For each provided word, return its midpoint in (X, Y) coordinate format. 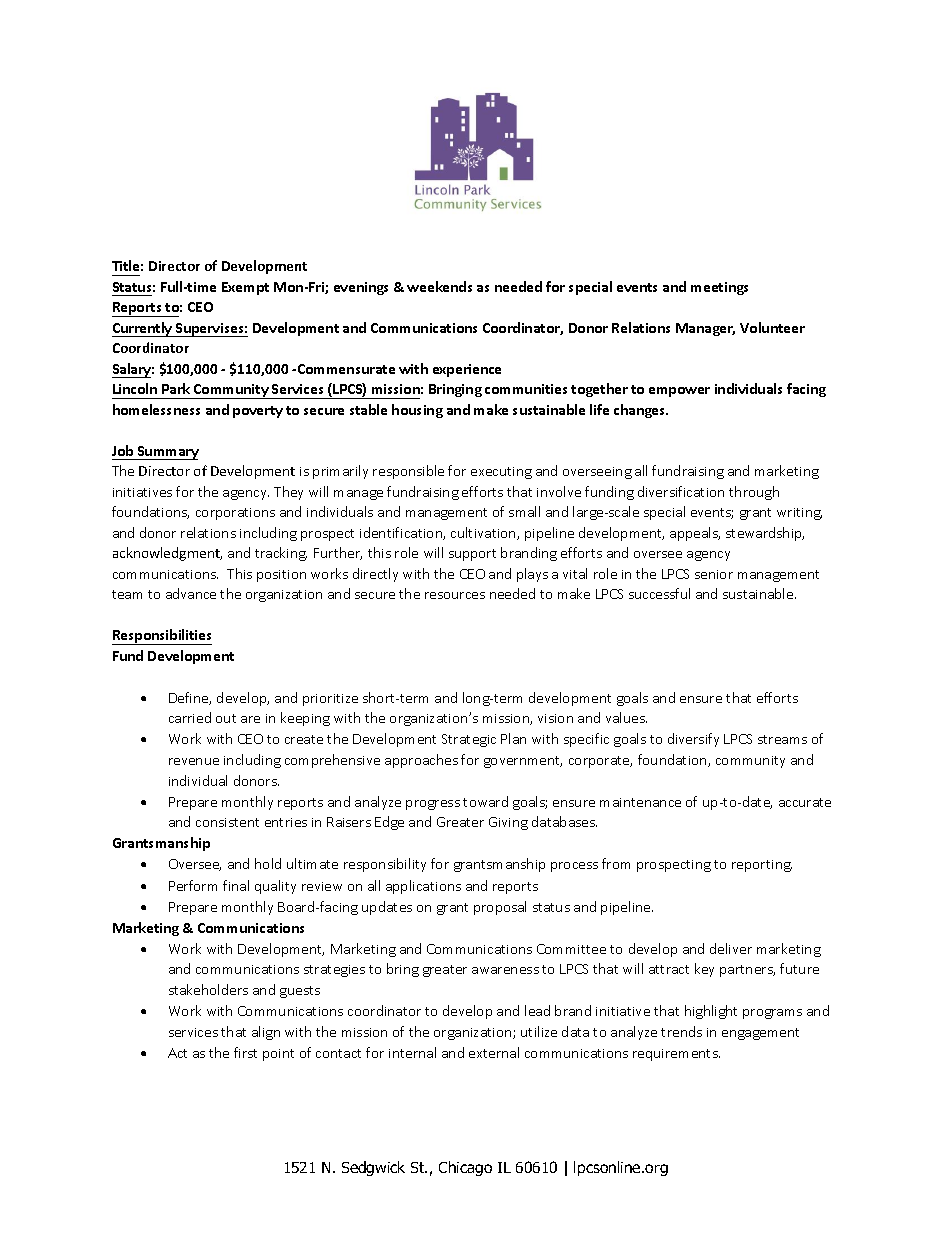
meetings (719, 288)
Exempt (245, 288)
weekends (439, 286)
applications (423, 887)
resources (455, 595)
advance (191, 593)
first (245, 1052)
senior (714, 574)
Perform (193, 885)
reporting (762, 866)
